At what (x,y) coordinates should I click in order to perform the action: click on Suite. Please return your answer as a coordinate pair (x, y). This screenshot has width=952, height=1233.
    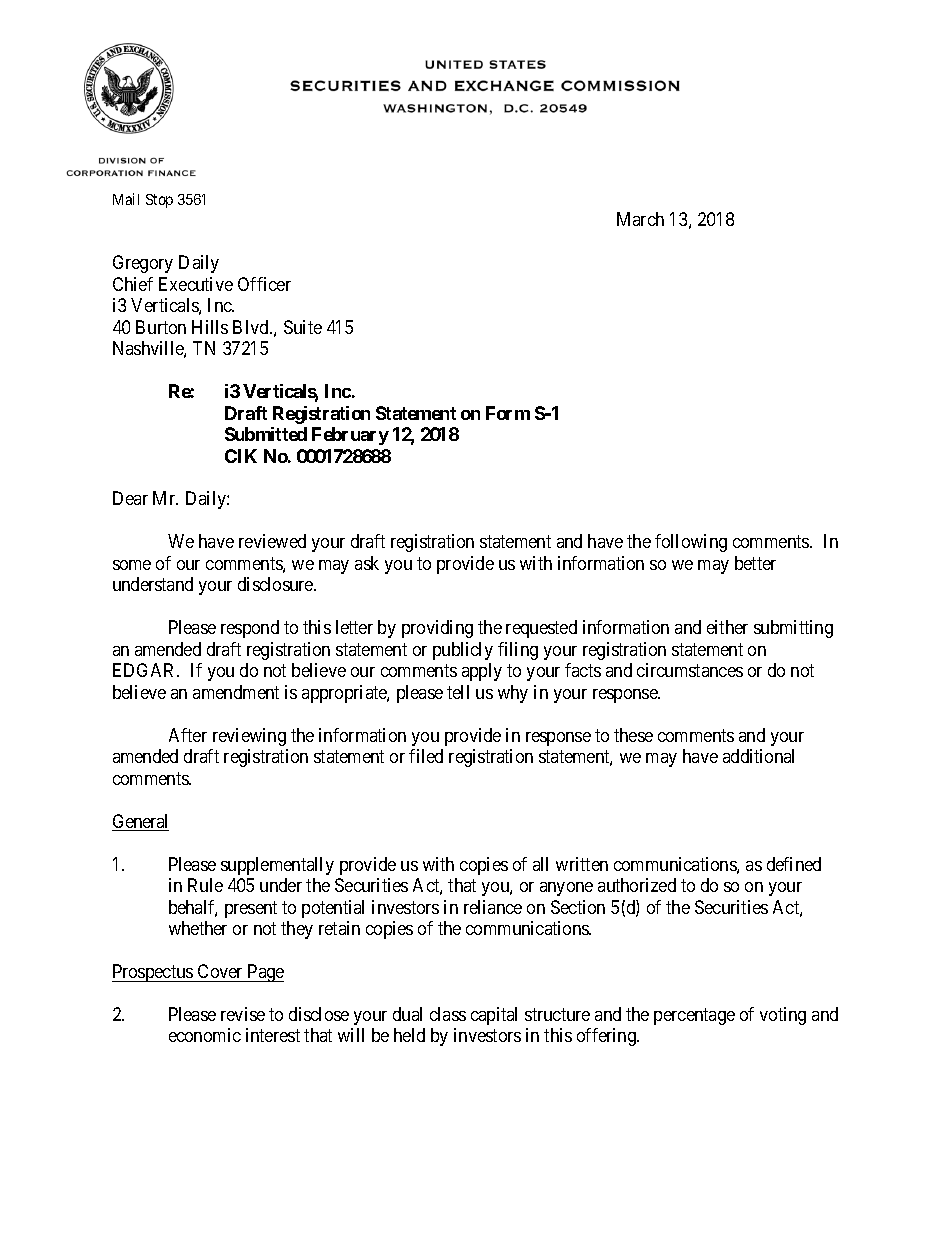
    Looking at the image, I should click on (303, 327).
